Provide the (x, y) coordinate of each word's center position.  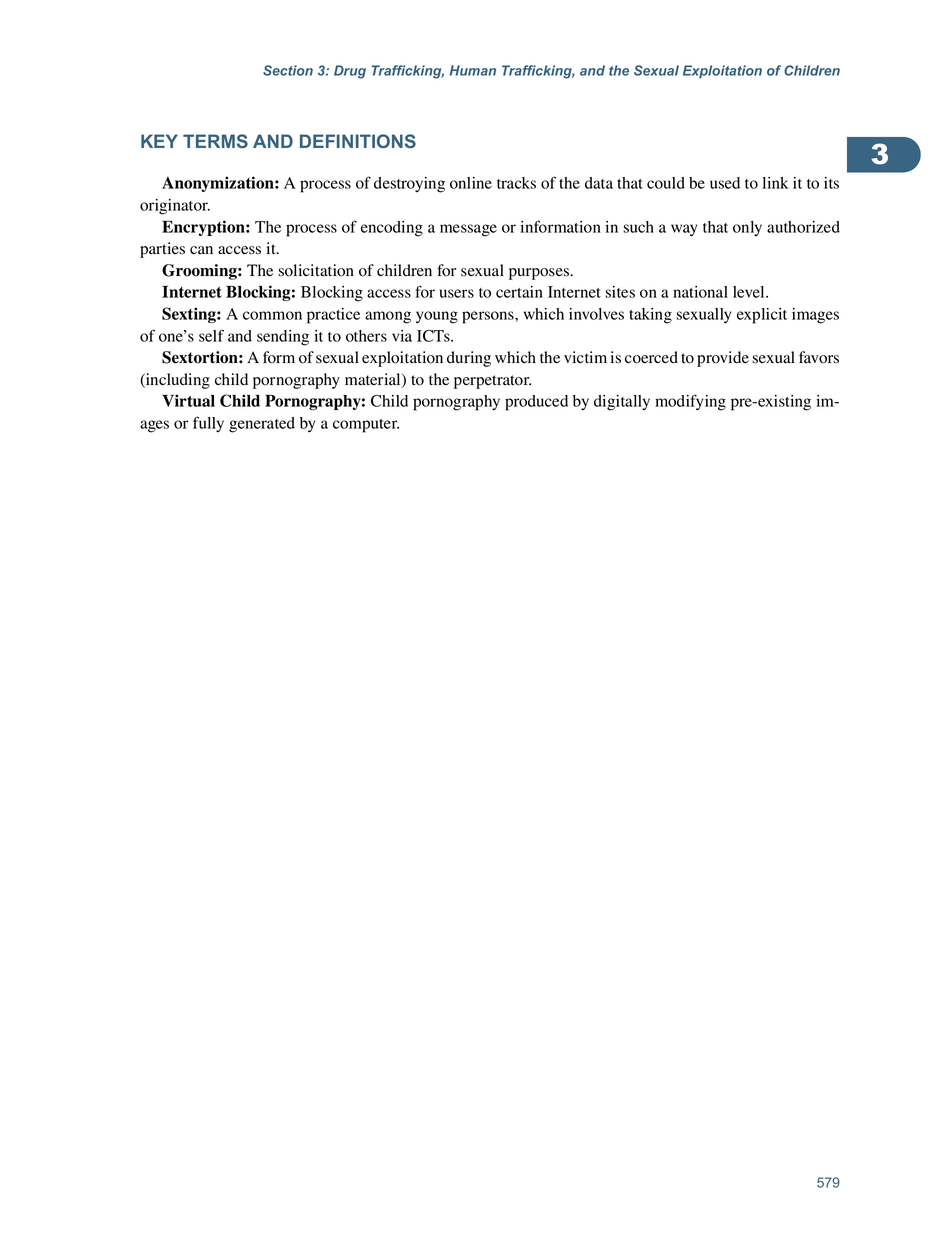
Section (288, 70)
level (750, 292)
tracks (516, 183)
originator (175, 207)
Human (473, 70)
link (775, 183)
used (725, 183)
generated (262, 425)
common (272, 315)
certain (519, 292)
